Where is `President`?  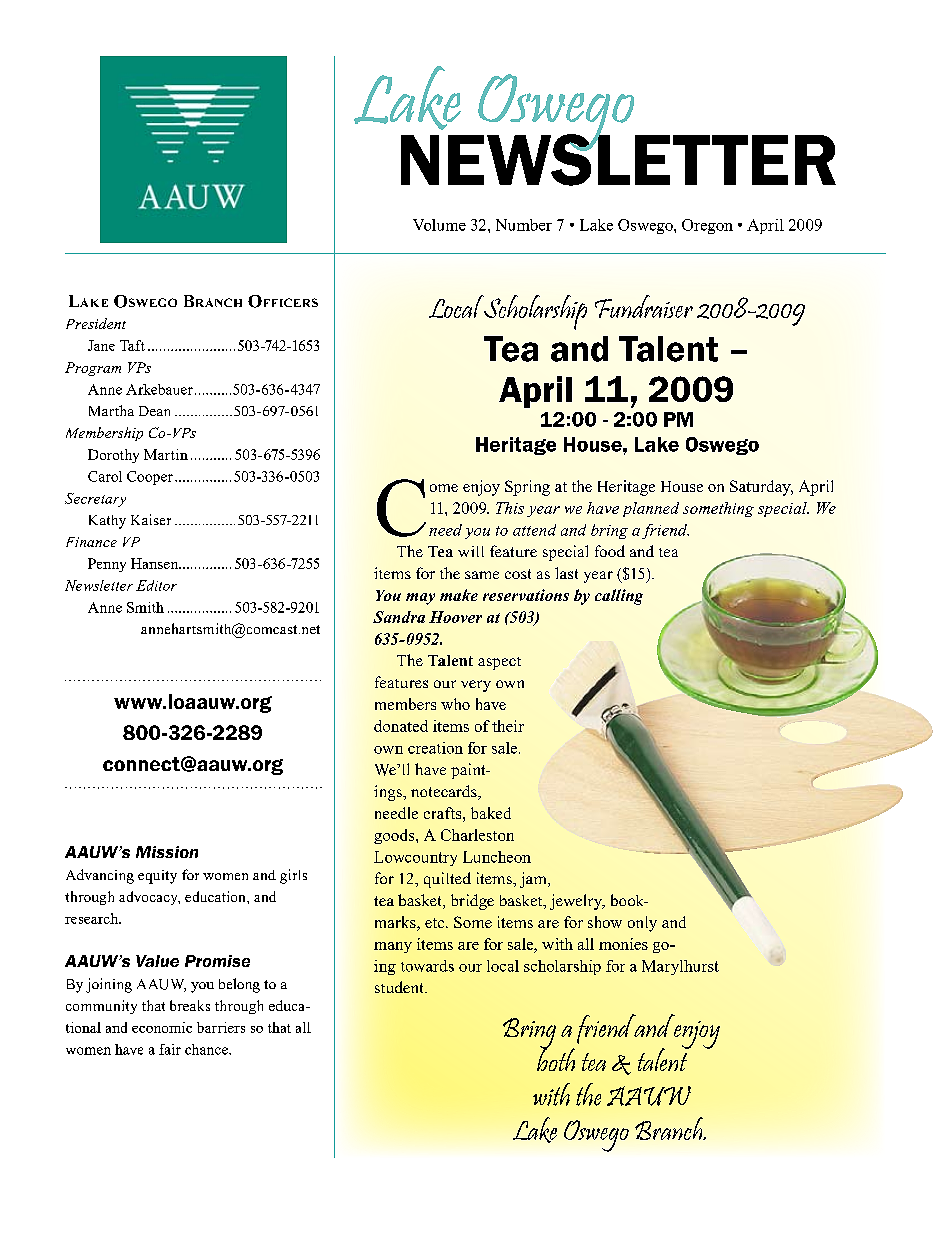 President is located at coordinates (96, 323).
